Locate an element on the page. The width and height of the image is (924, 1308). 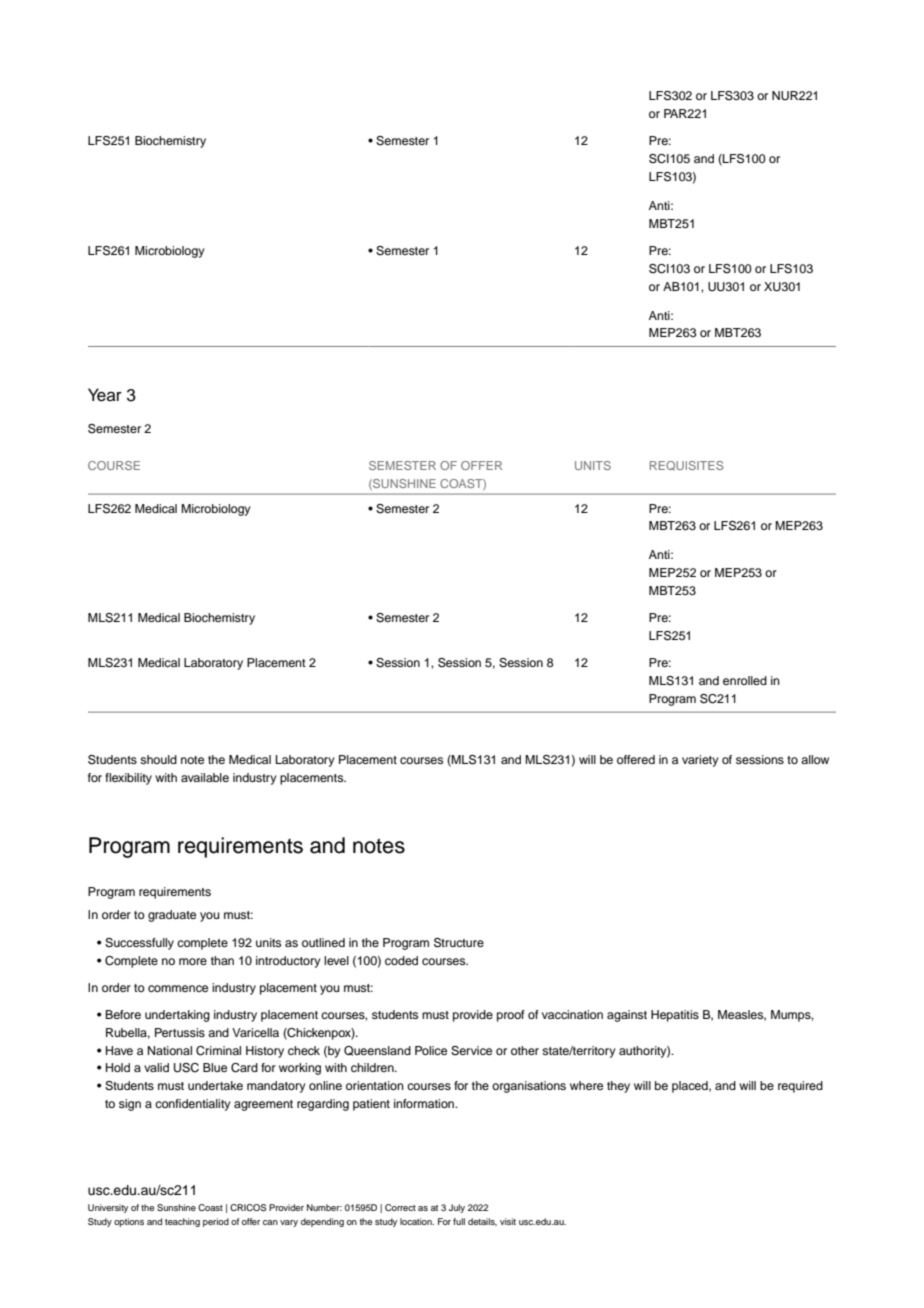
proof is located at coordinates (511, 1016).
